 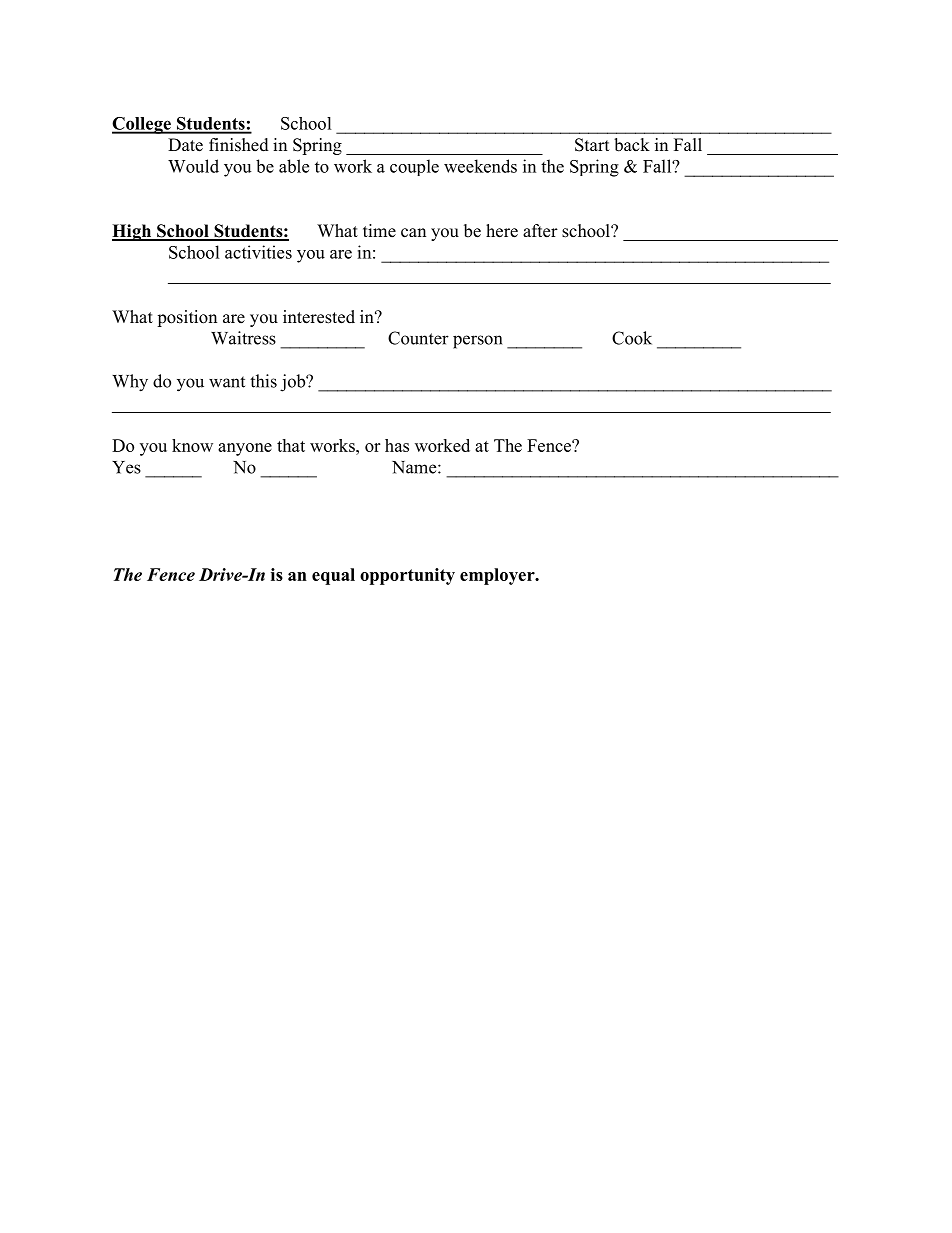 What do you see at coordinates (243, 338) in the document?
I see `Waitress` at bounding box center [243, 338].
